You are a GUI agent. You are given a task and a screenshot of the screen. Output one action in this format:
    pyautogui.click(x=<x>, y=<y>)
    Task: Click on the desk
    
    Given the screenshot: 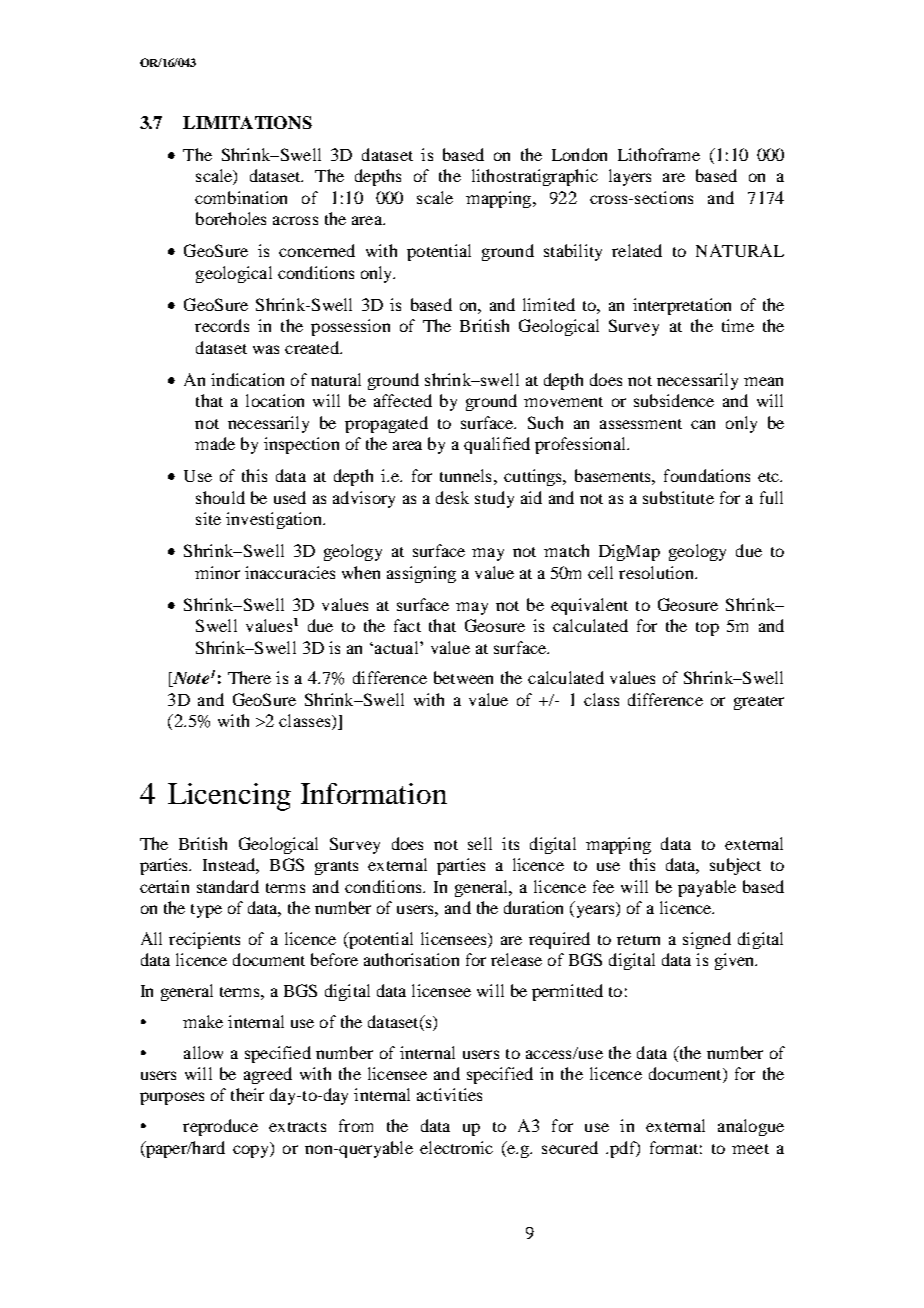 What is the action you would take?
    pyautogui.click(x=452, y=497)
